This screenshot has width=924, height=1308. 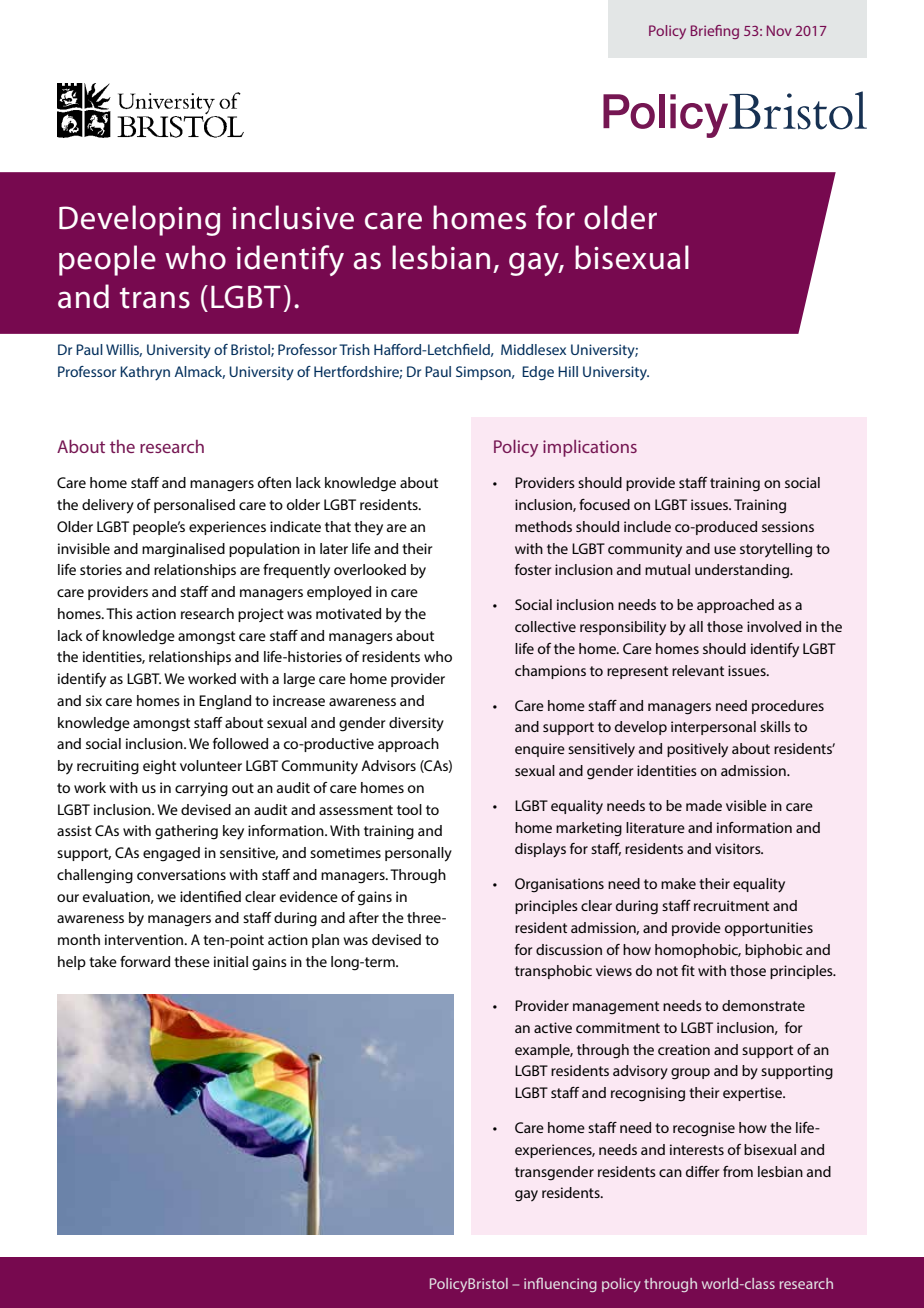 What do you see at coordinates (702, 1171) in the screenshot?
I see `differ` at bounding box center [702, 1171].
